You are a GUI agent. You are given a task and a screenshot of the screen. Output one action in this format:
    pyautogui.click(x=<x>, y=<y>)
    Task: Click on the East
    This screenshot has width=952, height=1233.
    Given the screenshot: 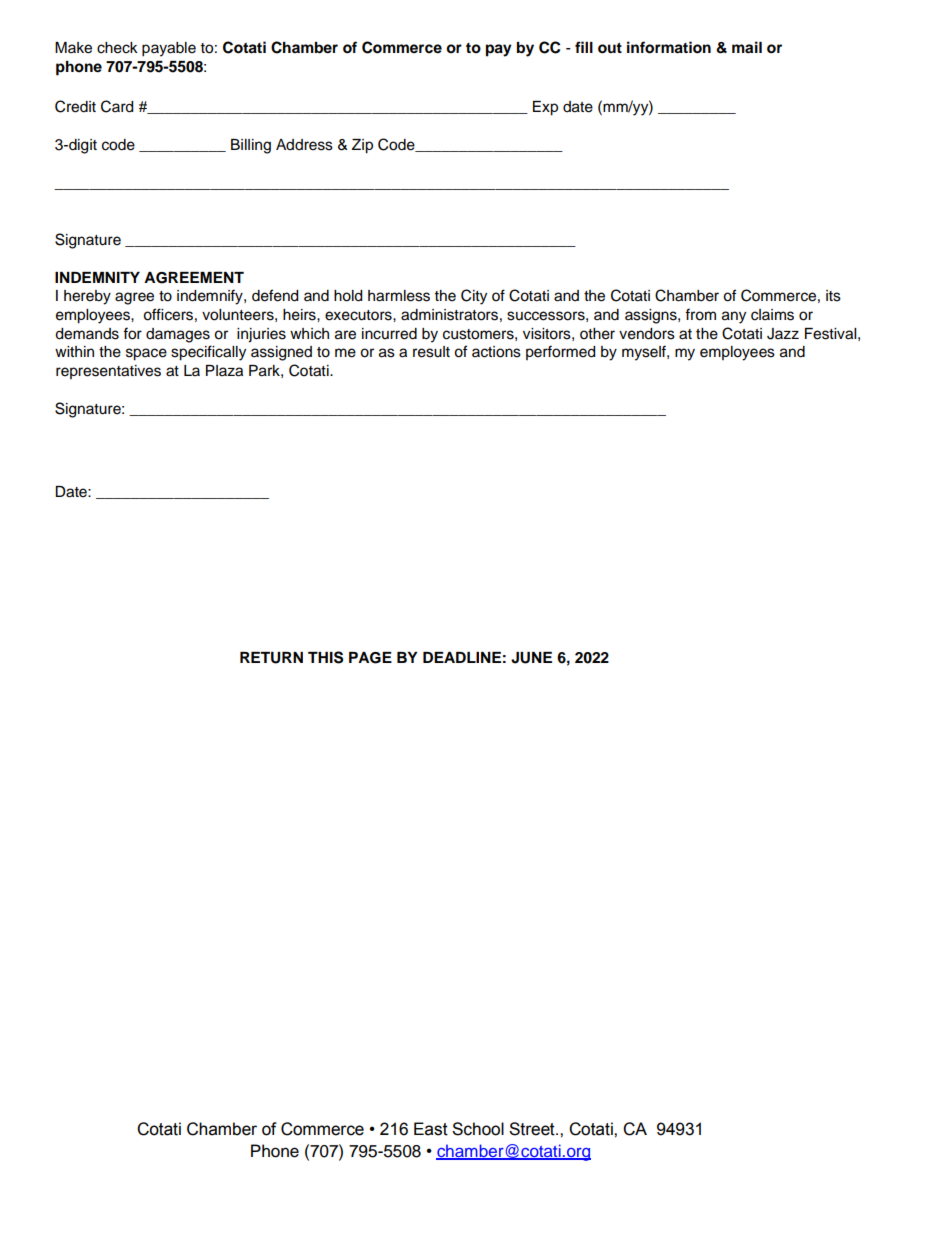 What is the action you would take?
    pyautogui.click(x=431, y=1129)
